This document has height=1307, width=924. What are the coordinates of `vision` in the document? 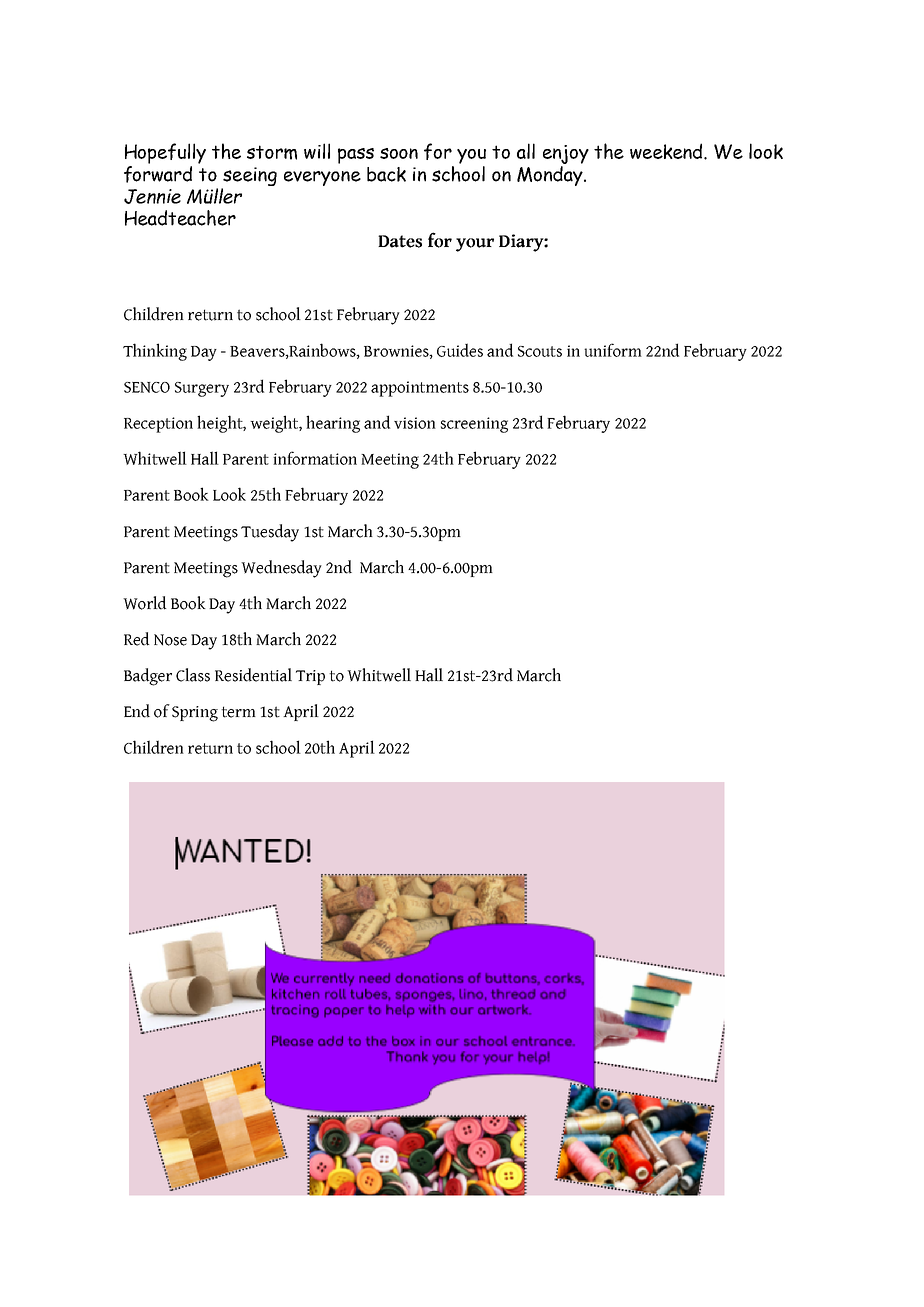 It's located at (415, 423).
